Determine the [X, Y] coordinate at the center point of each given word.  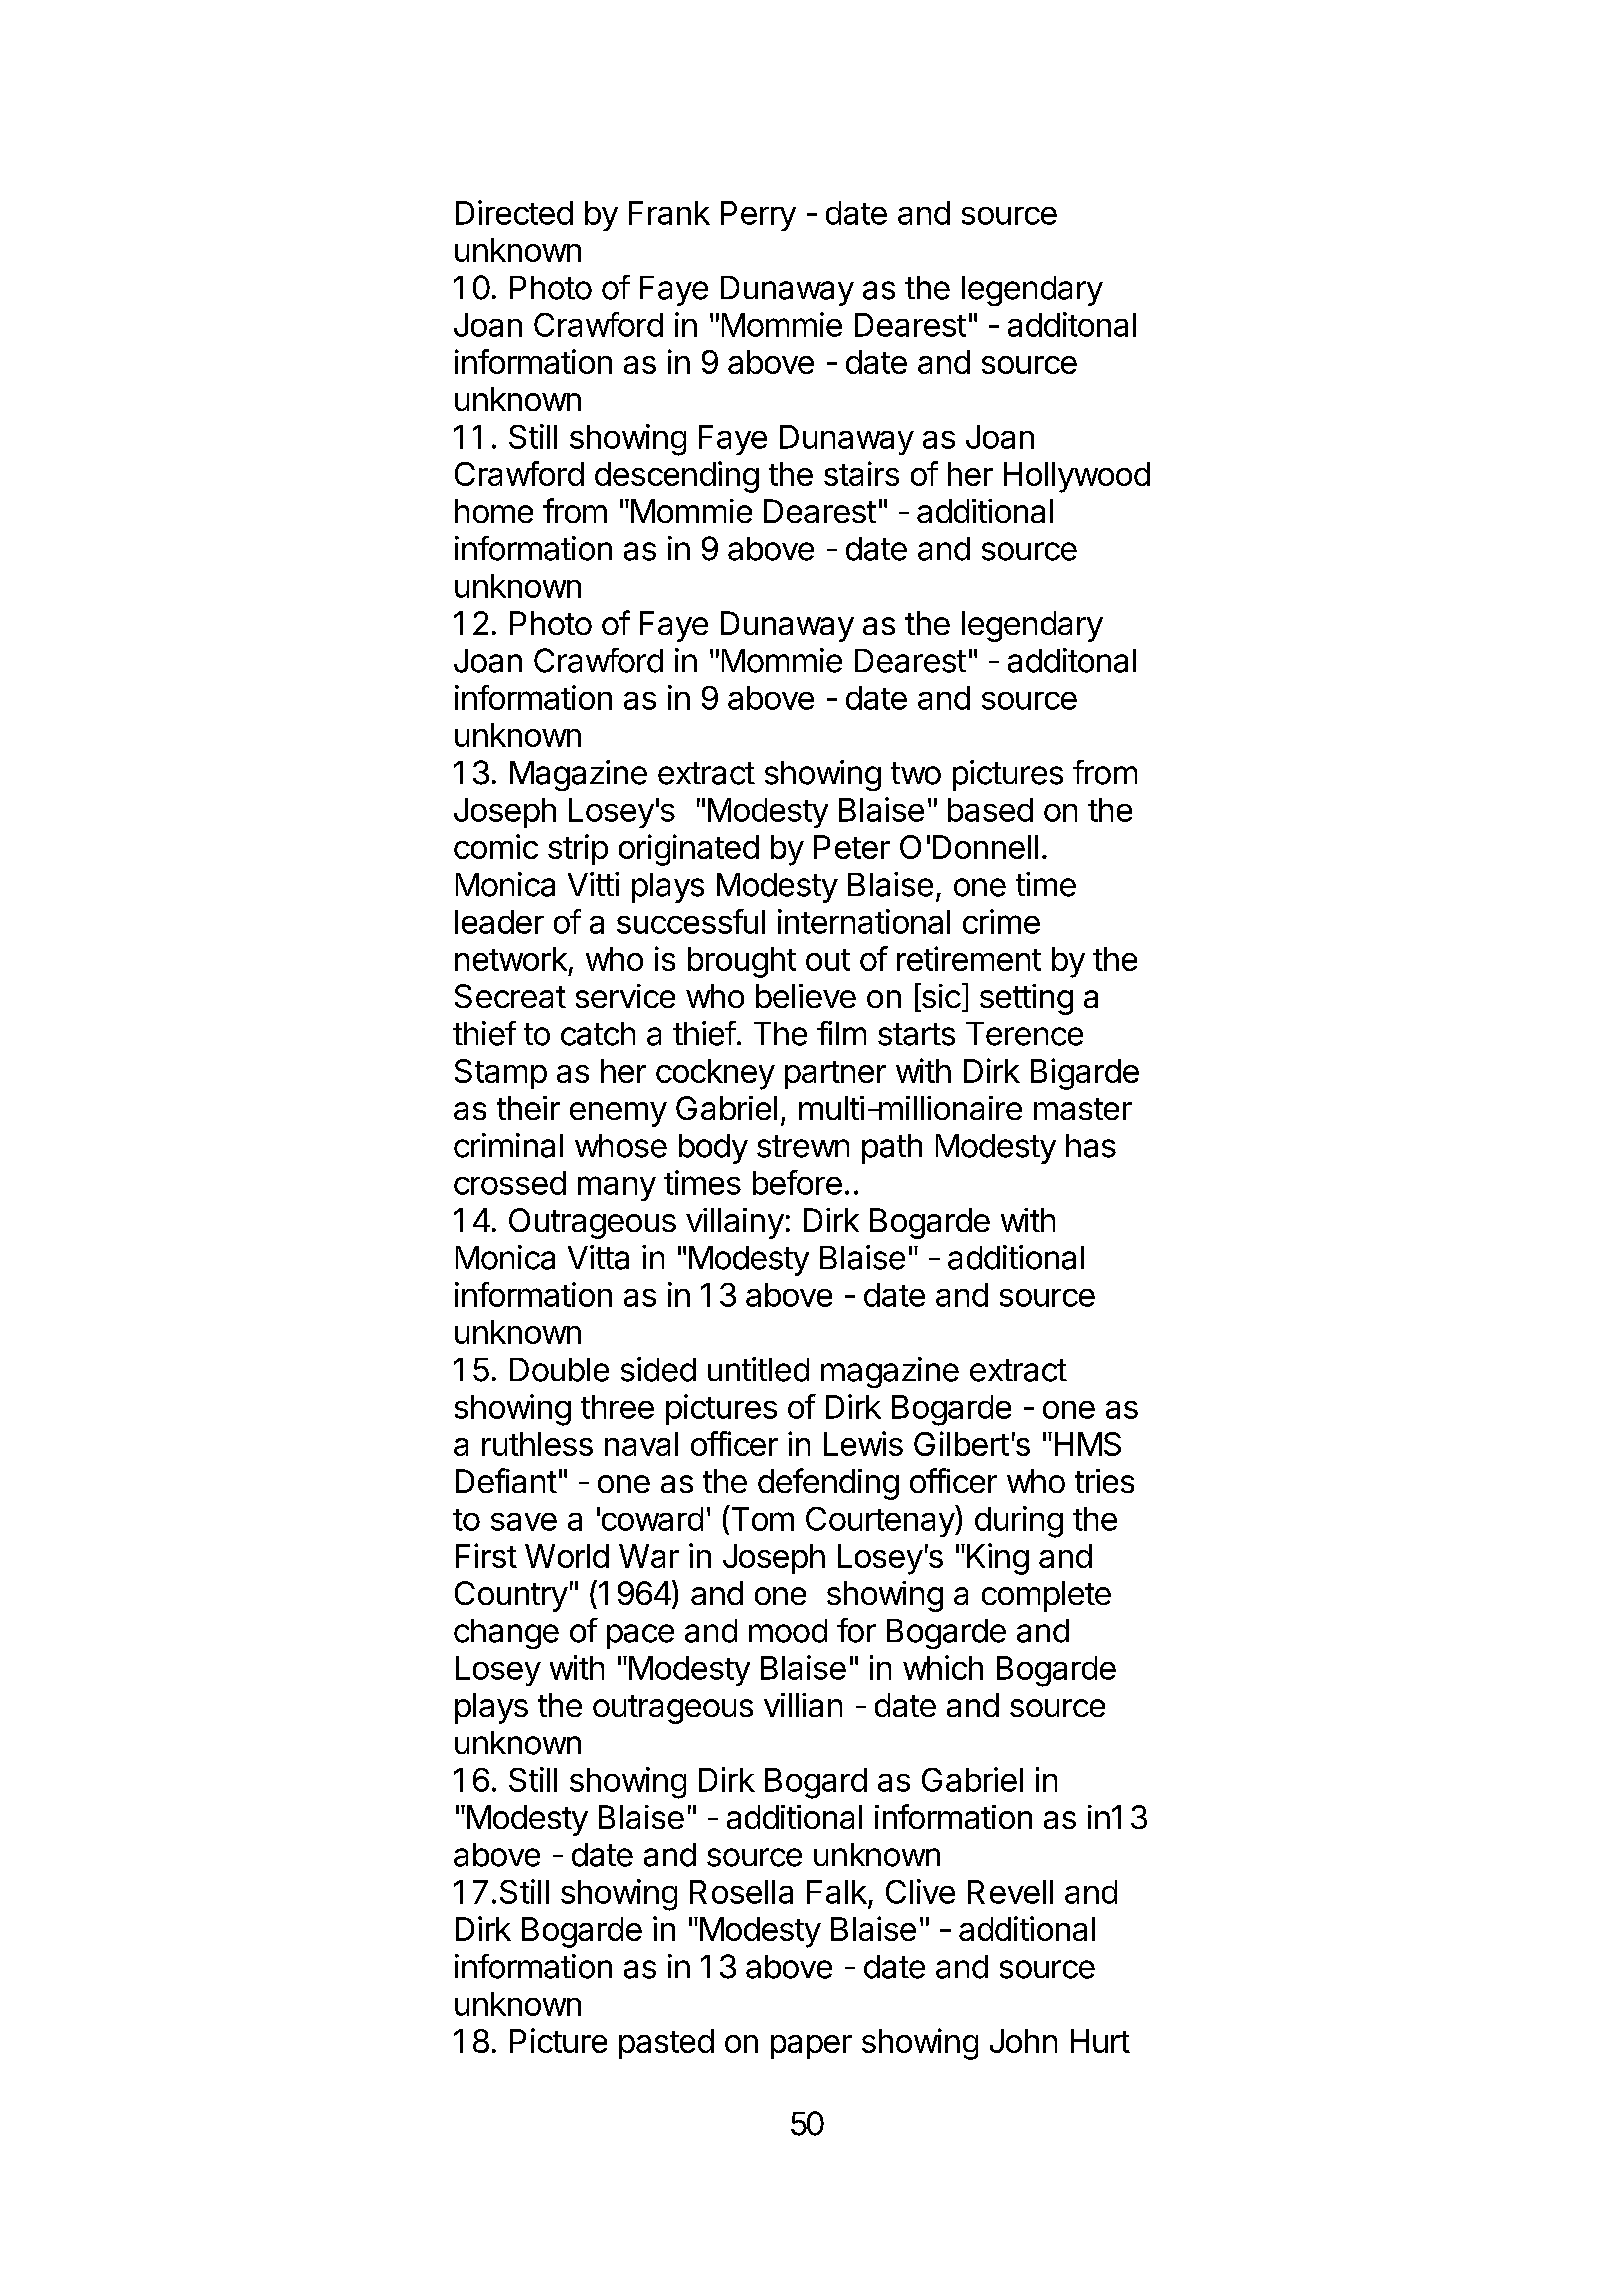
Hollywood [1077, 477]
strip [578, 849]
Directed [514, 212]
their [528, 1108]
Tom [761, 1518]
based [990, 810]
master [1083, 1109]
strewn [803, 1146]
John [1023, 2041]
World [567, 1556]
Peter [852, 847]
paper [811, 2047]
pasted [666, 2044]
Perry [758, 216]
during [1019, 1522]
